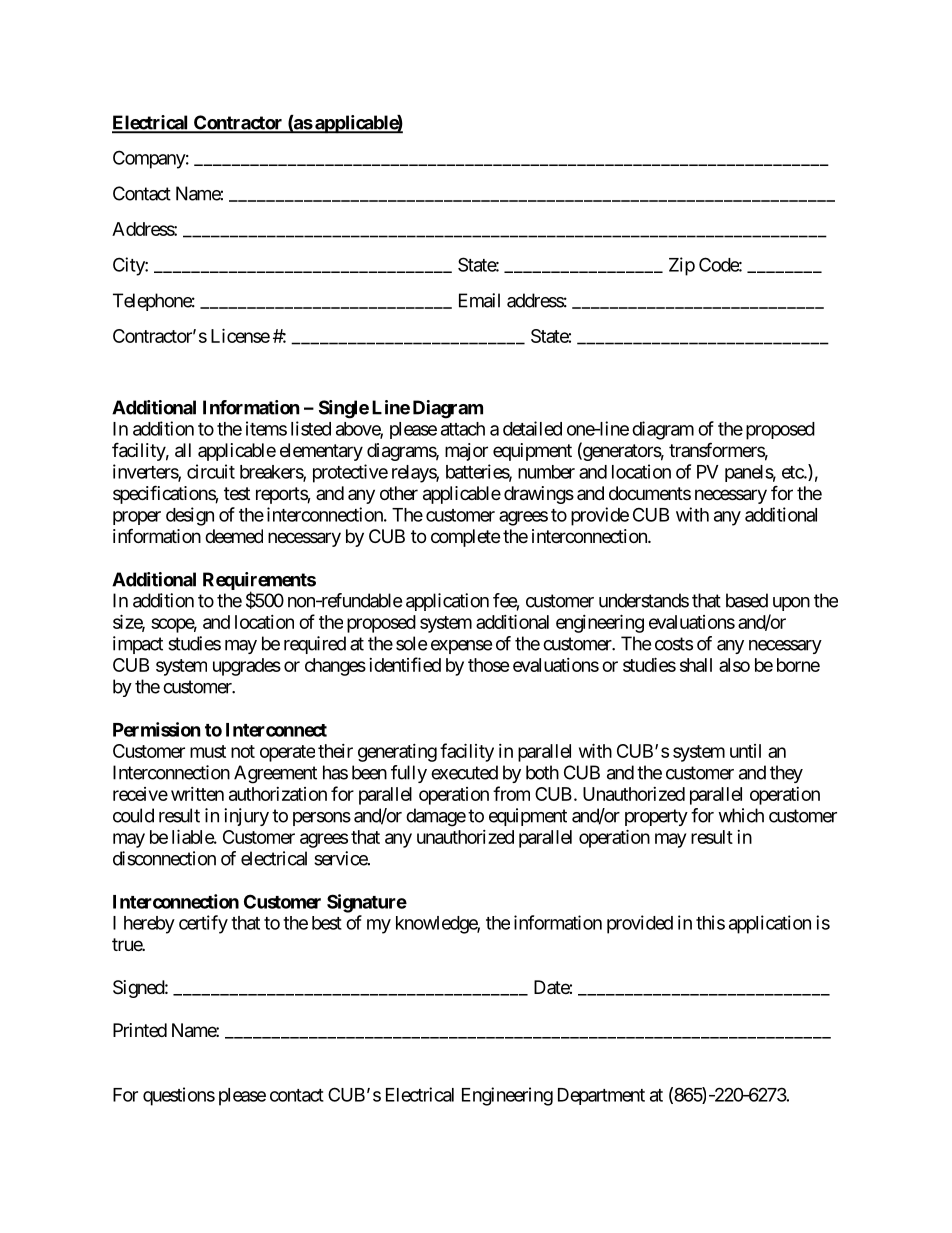  What do you see at coordinates (129, 266) in the page?
I see `City` at bounding box center [129, 266].
